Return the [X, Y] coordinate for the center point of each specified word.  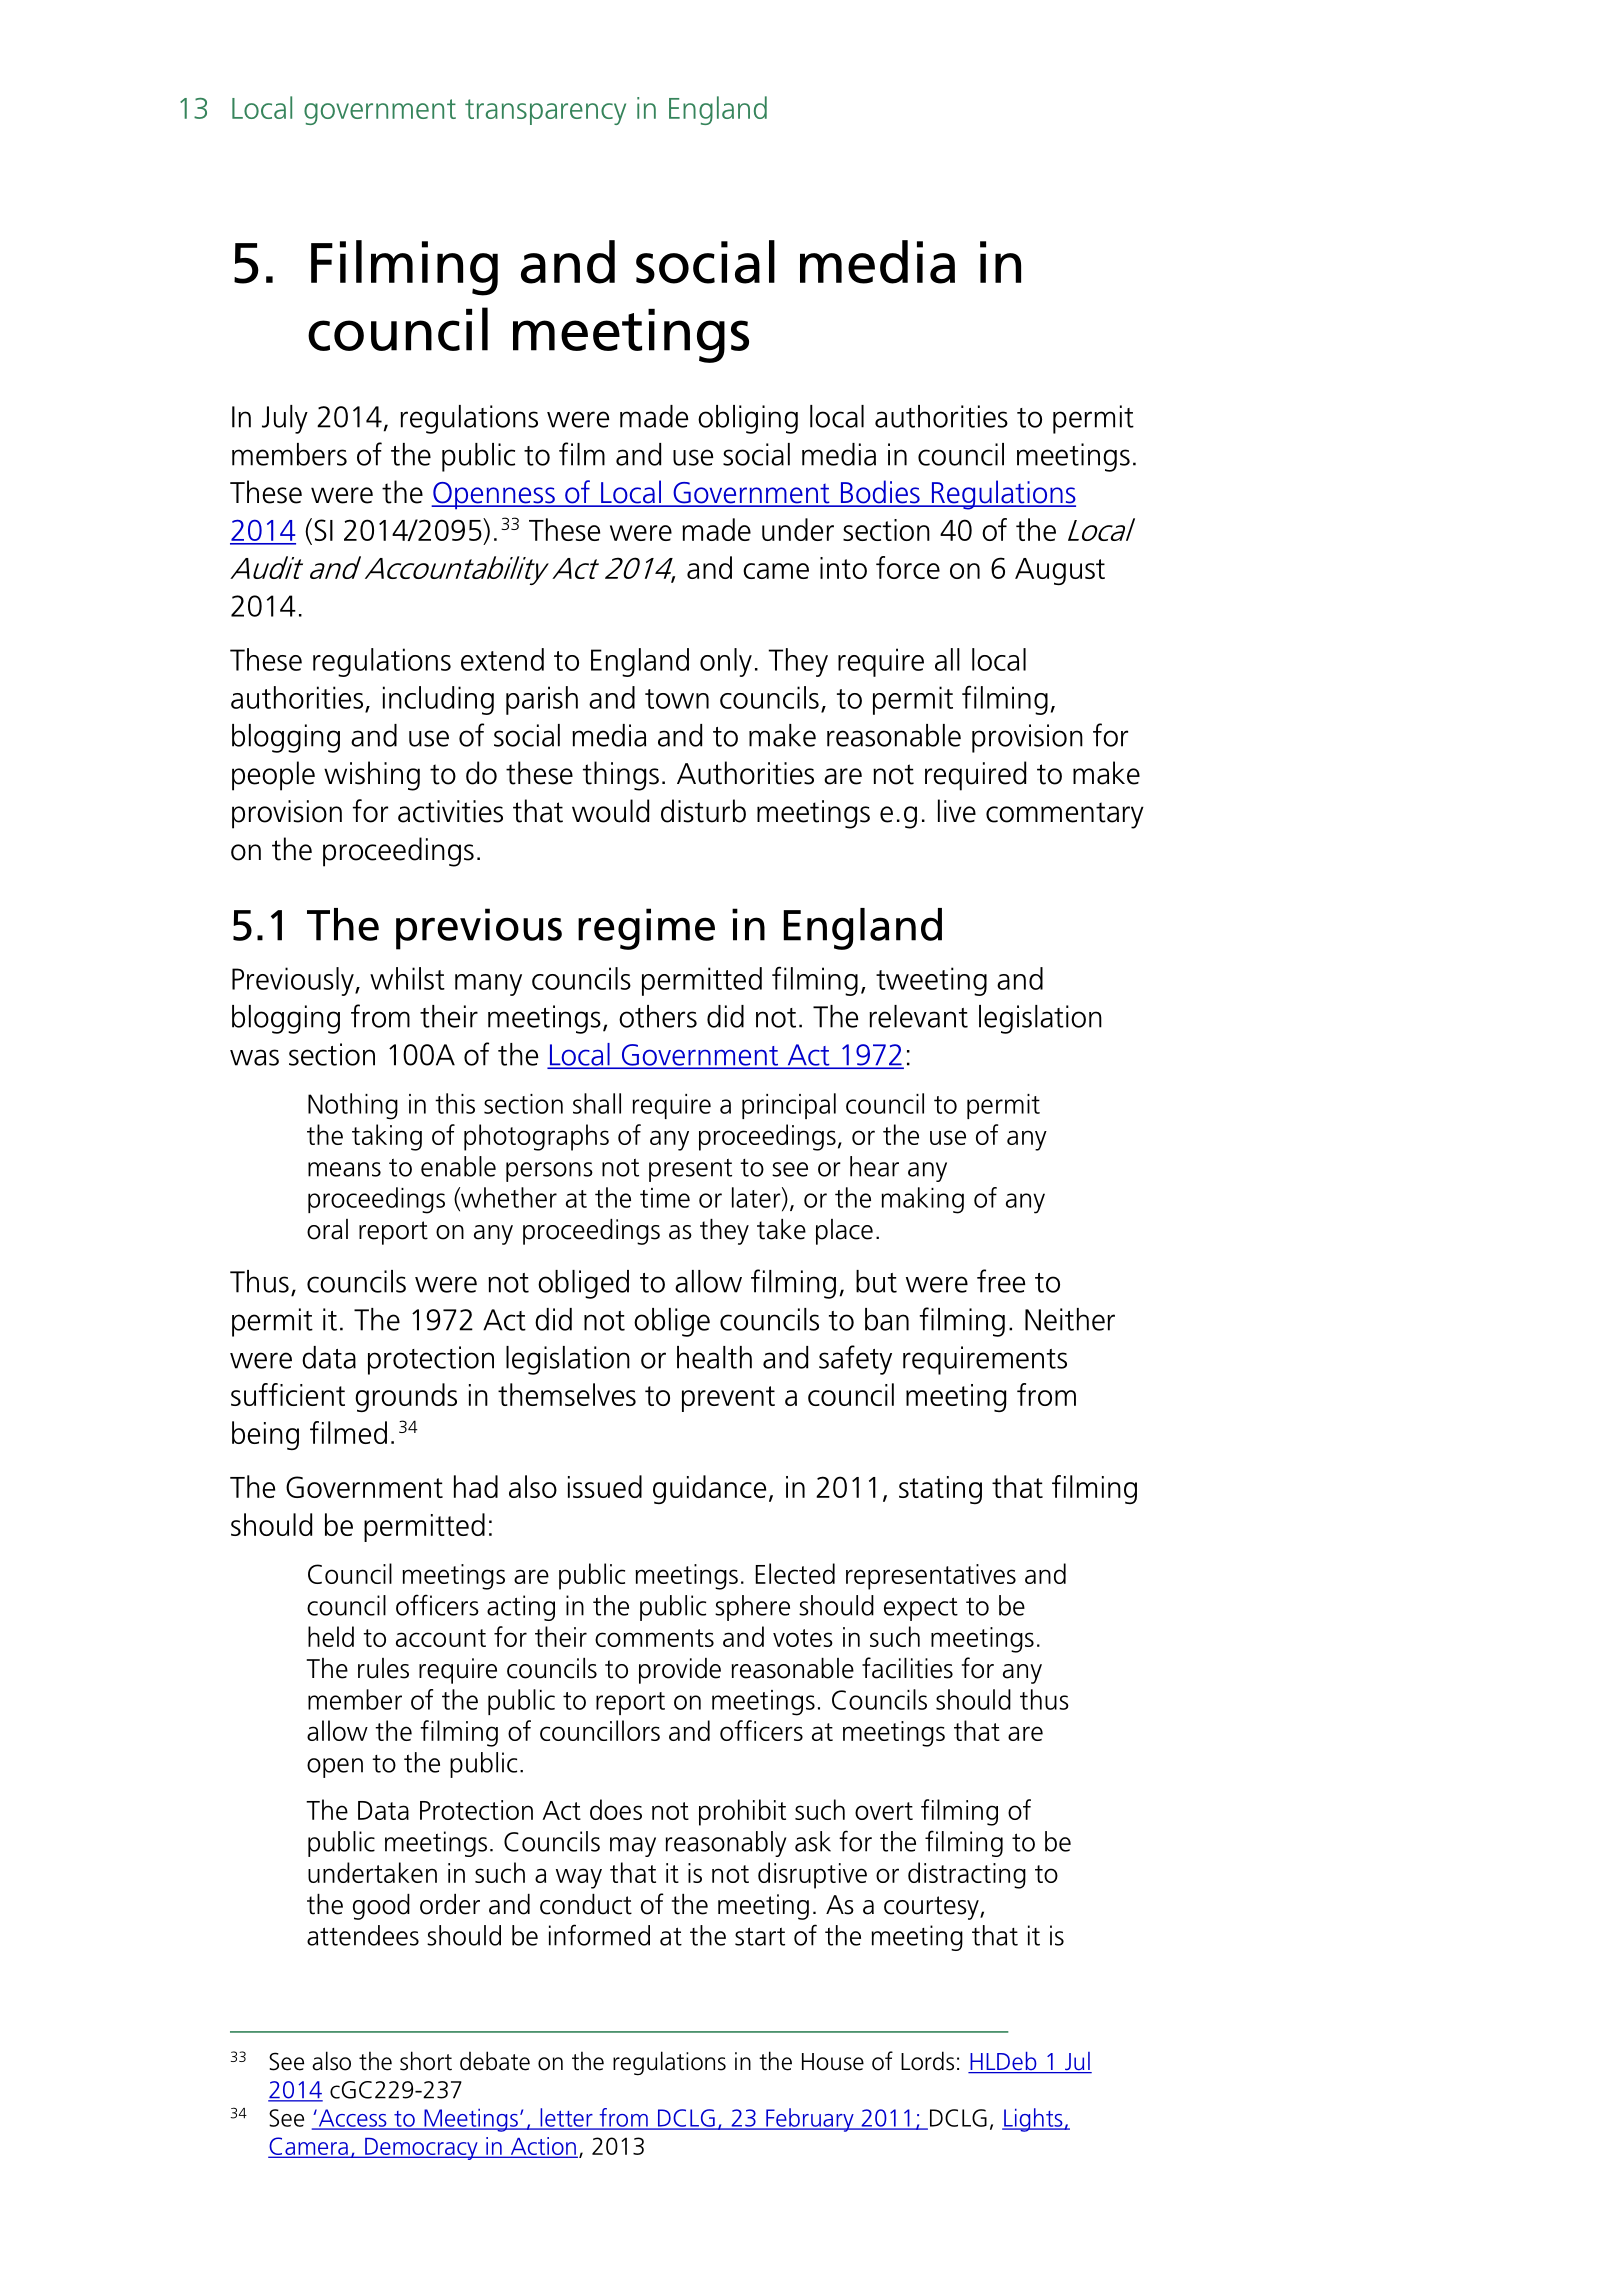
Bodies [880, 493]
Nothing [353, 1106]
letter [566, 2118]
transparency [545, 112]
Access [352, 2119]
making [922, 1200]
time [665, 1198]
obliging [748, 419]
